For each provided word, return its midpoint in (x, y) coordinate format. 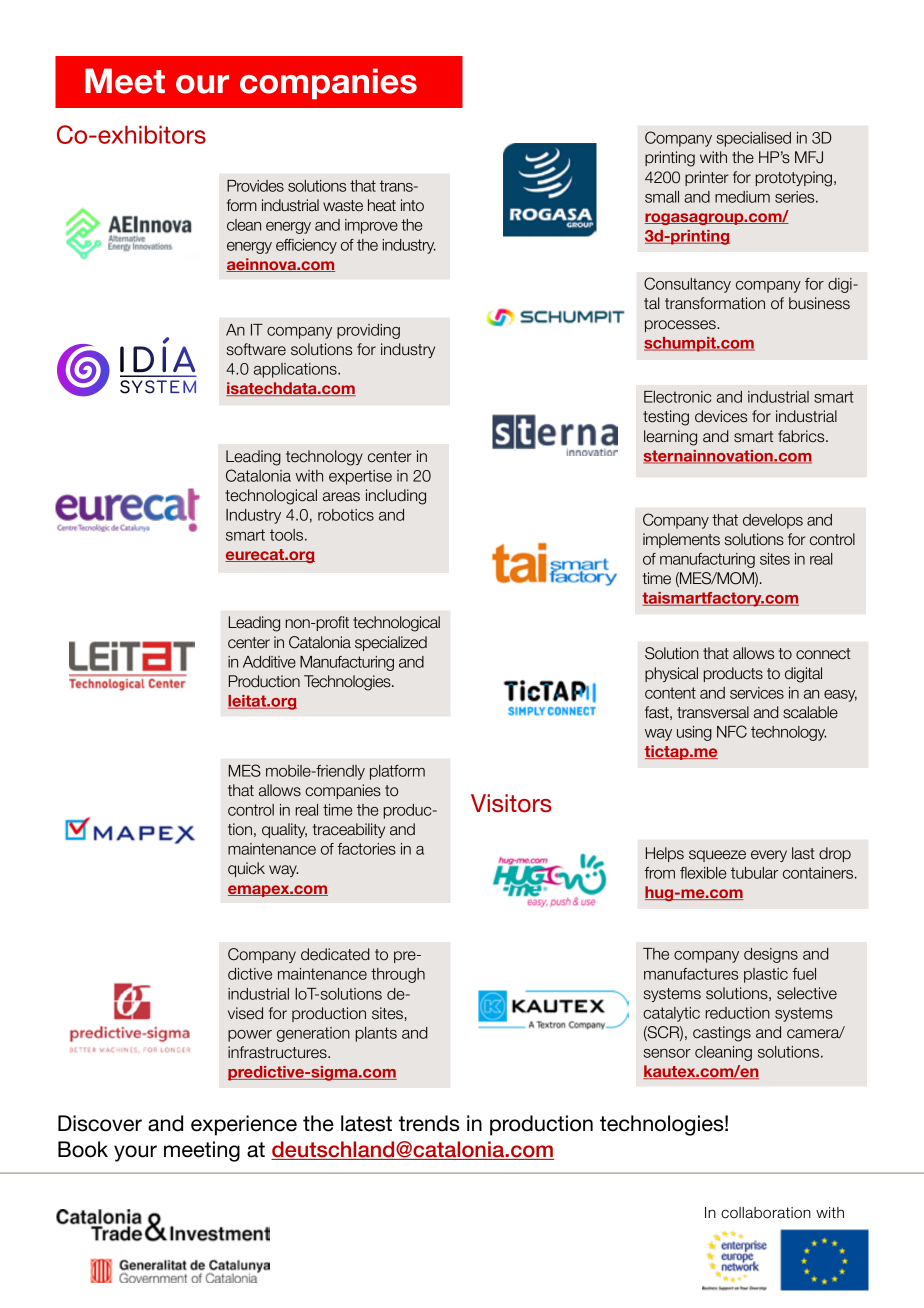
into (412, 205)
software (256, 349)
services (757, 693)
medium (742, 197)
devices (721, 416)
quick (246, 869)
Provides (255, 186)
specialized (391, 643)
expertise (360, 477)
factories (366, 849)
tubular (754, 873)
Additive (269, 662)
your (135, 1153)
